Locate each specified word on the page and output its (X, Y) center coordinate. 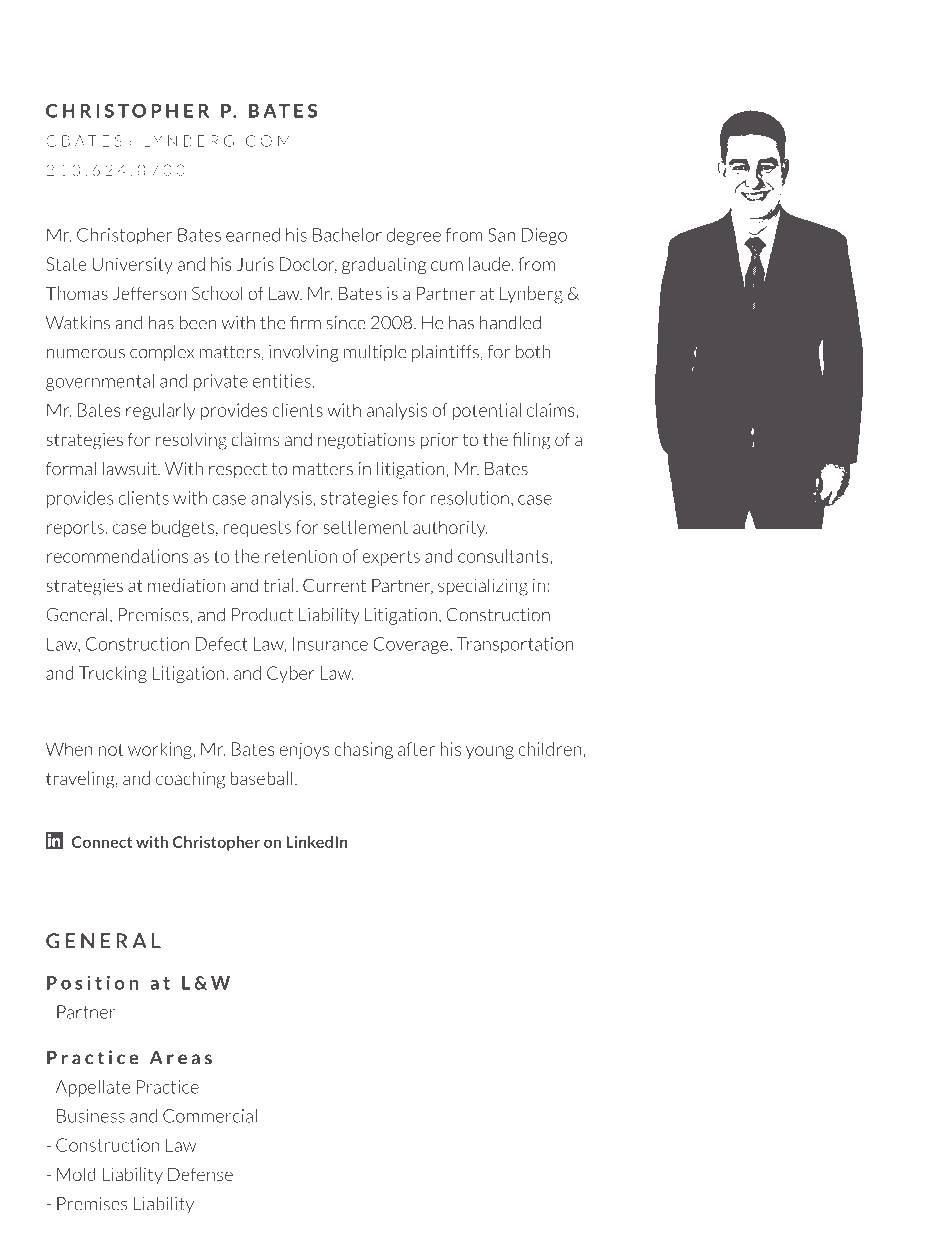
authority (450, 528)
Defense (200, 1174)
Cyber (291, 674)
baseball (261, 778)
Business (91, 1116)
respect (238, 471)
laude (489, 264)
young (490, 752)
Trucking (113, 674)
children (550, 749)
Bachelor (347, 235)
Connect (102, 842)
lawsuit (131, 469)
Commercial (210, 1116)
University (132, 265)
